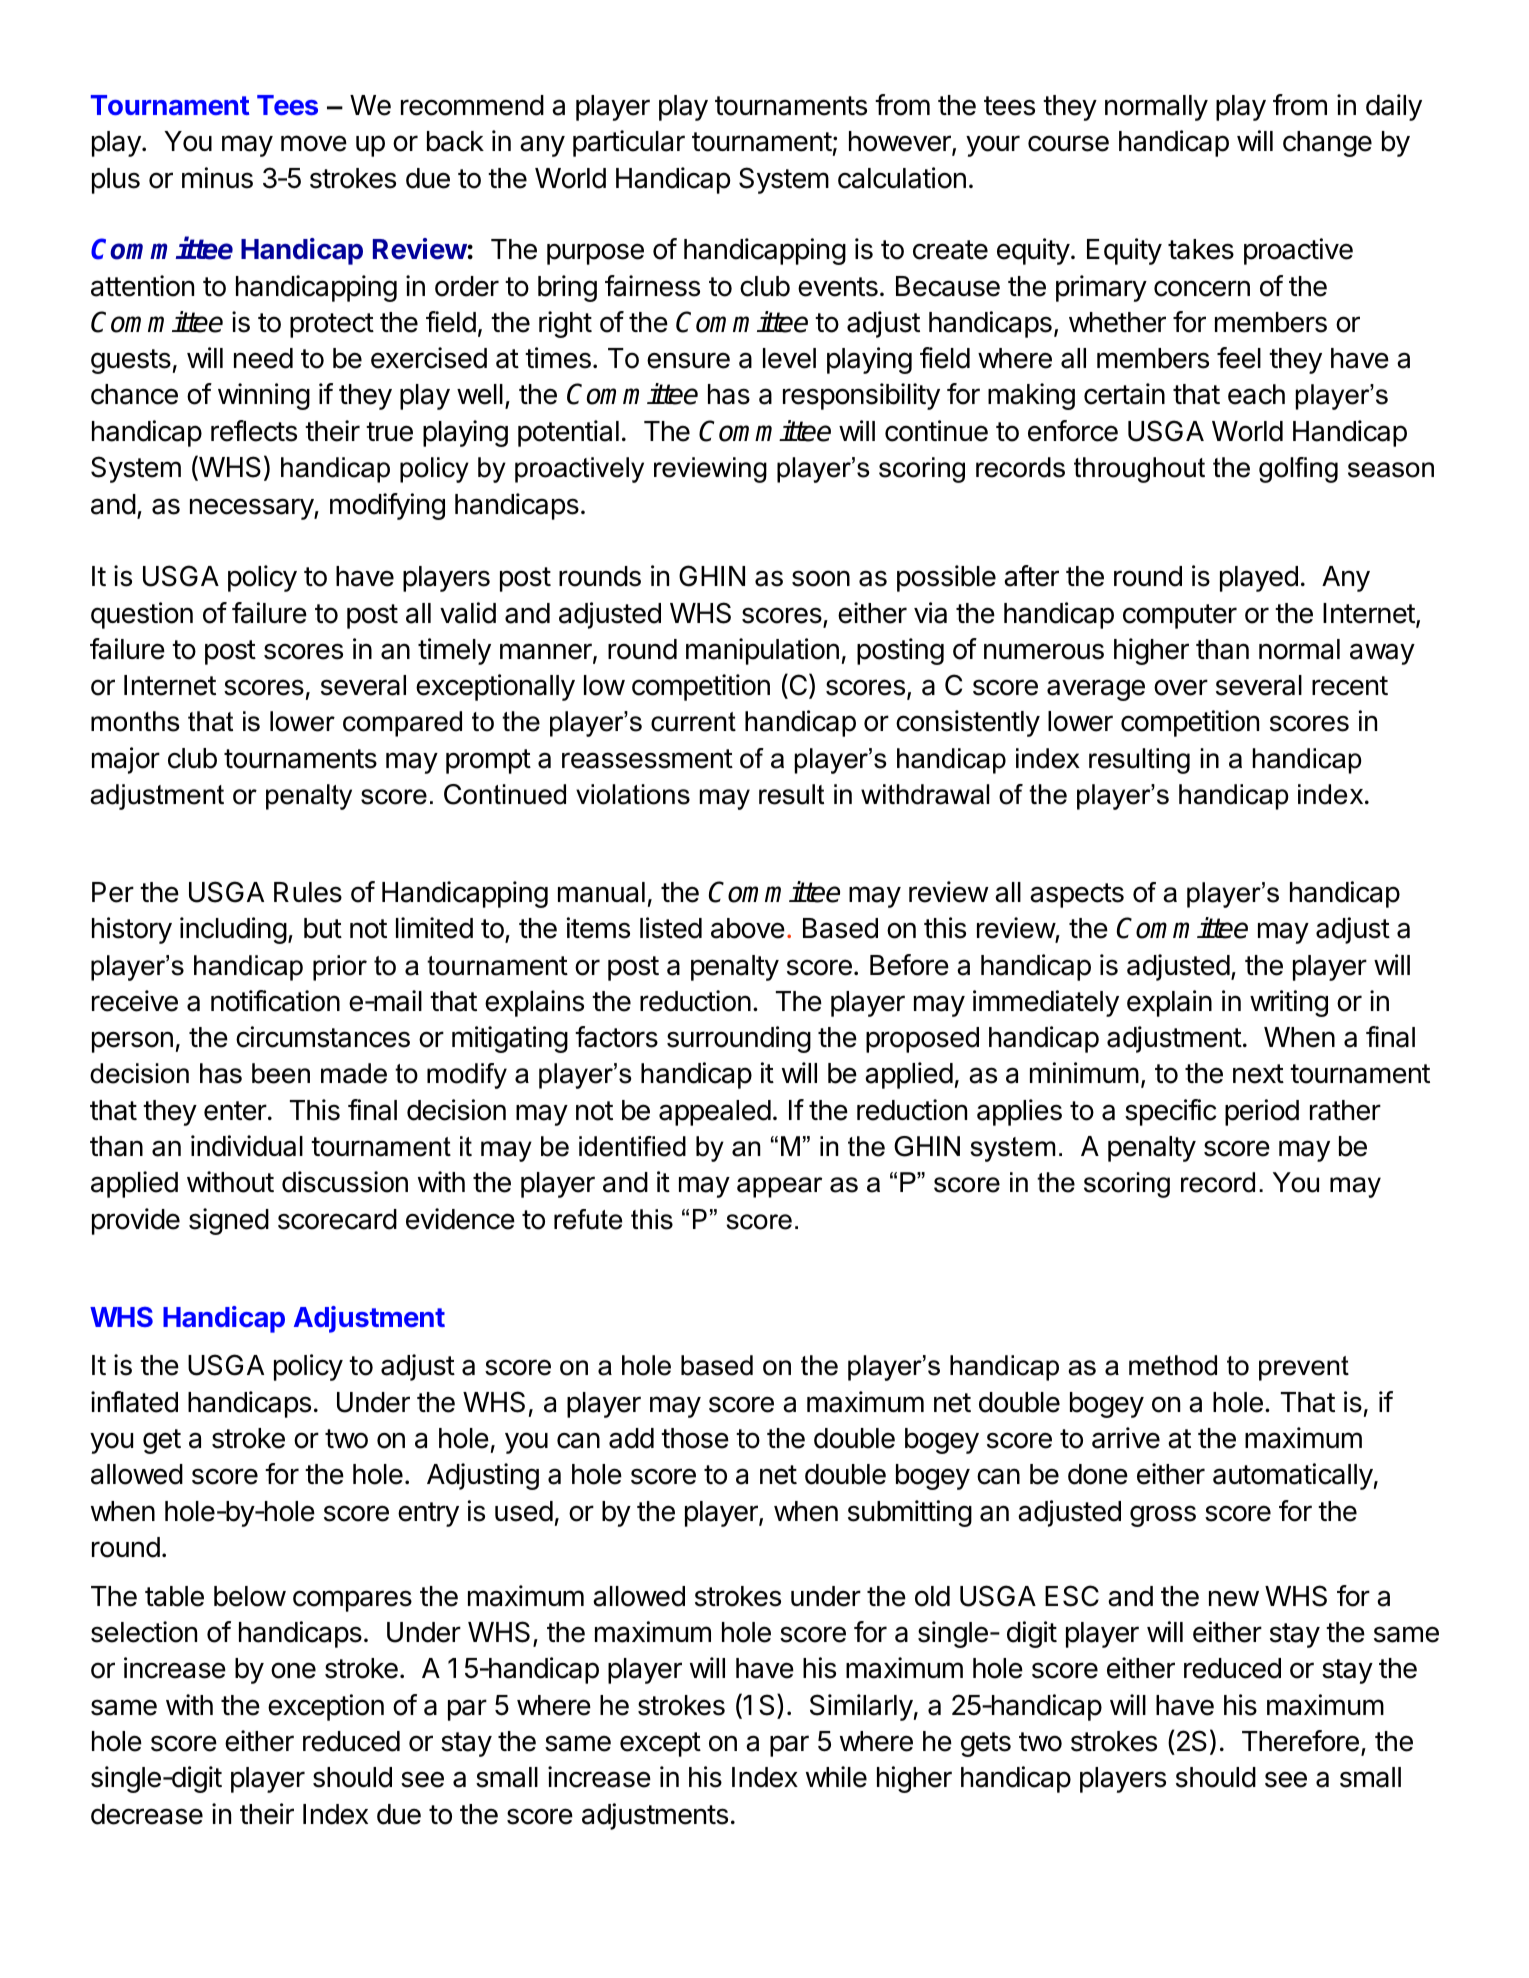 This screenshot has width=1529, height=1978. Describe the element at coordinates (821, 578) in the screenshot. I see `soon` at that location.
